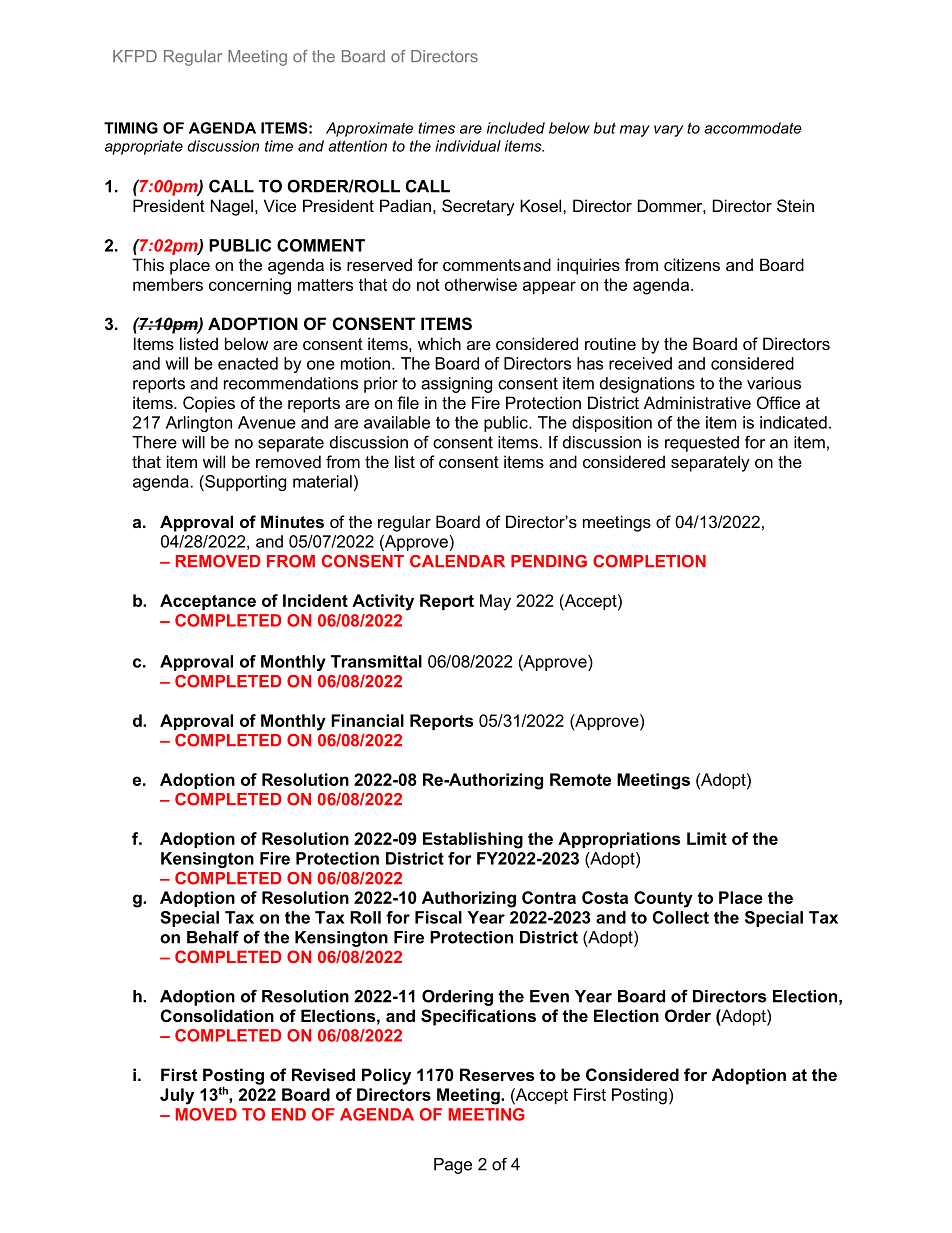  What do you see at coordinates (213, 937) in the image?
I see `Behalf` at bounding box center [213, 937].
